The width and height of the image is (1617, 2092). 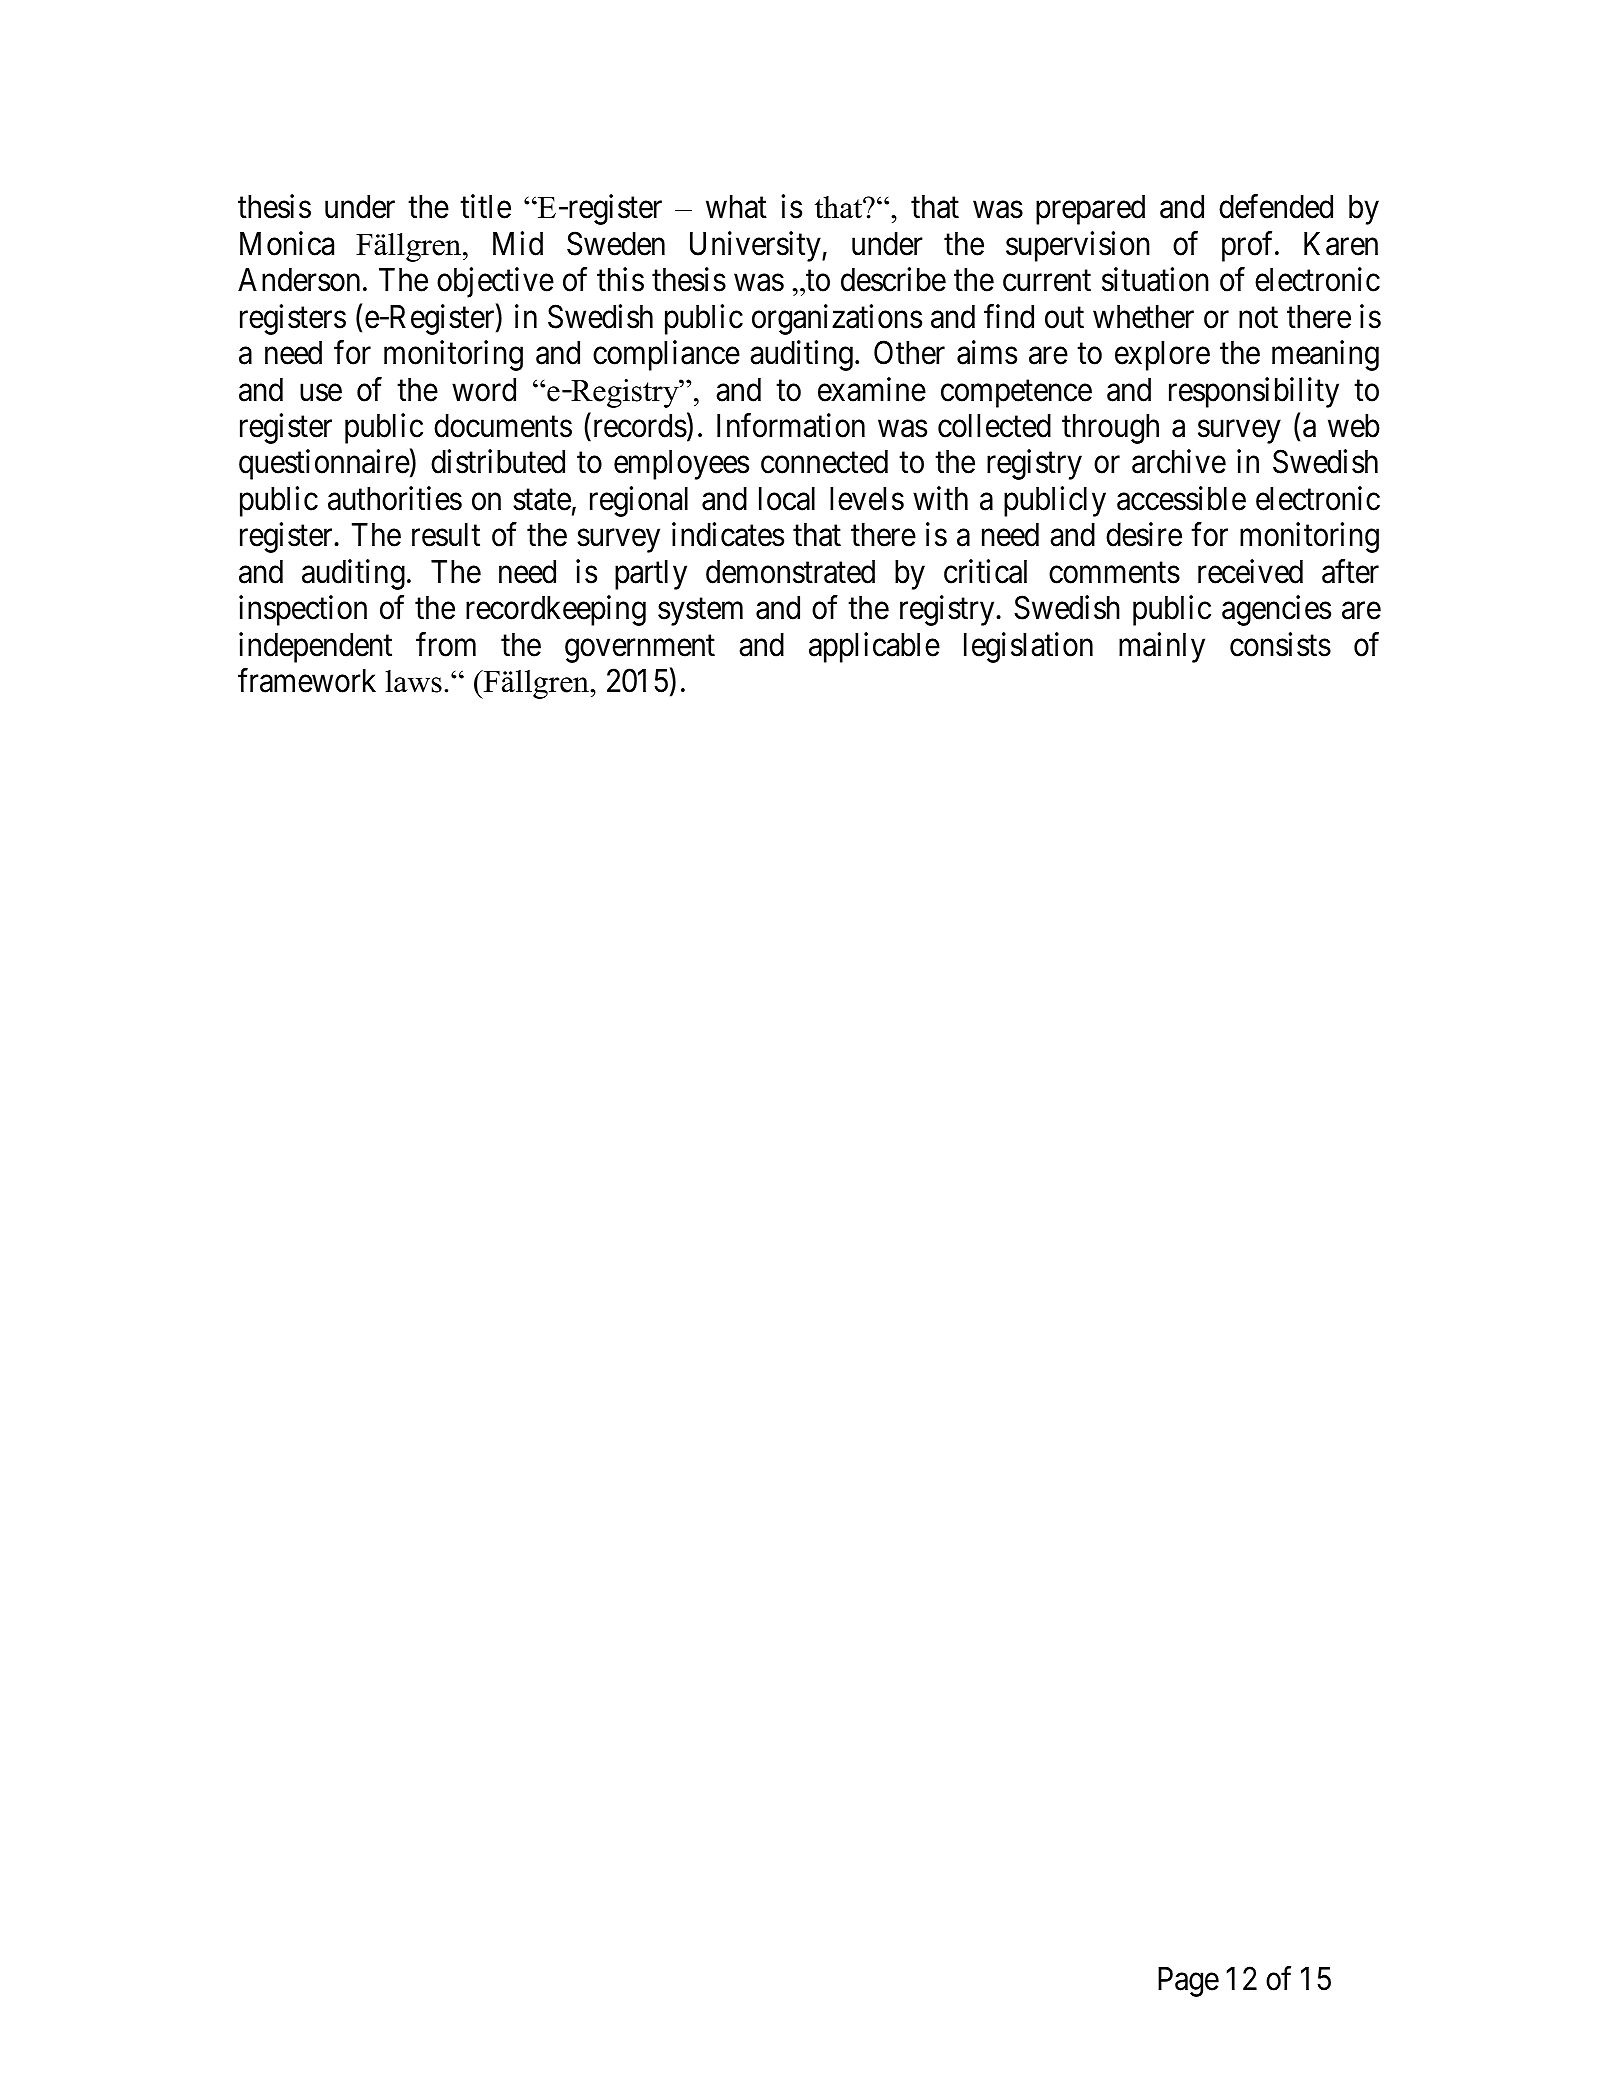 What do you see at coordinates (874, 647) in the image?
I see `applicable` at bounding box center [874, 647].
